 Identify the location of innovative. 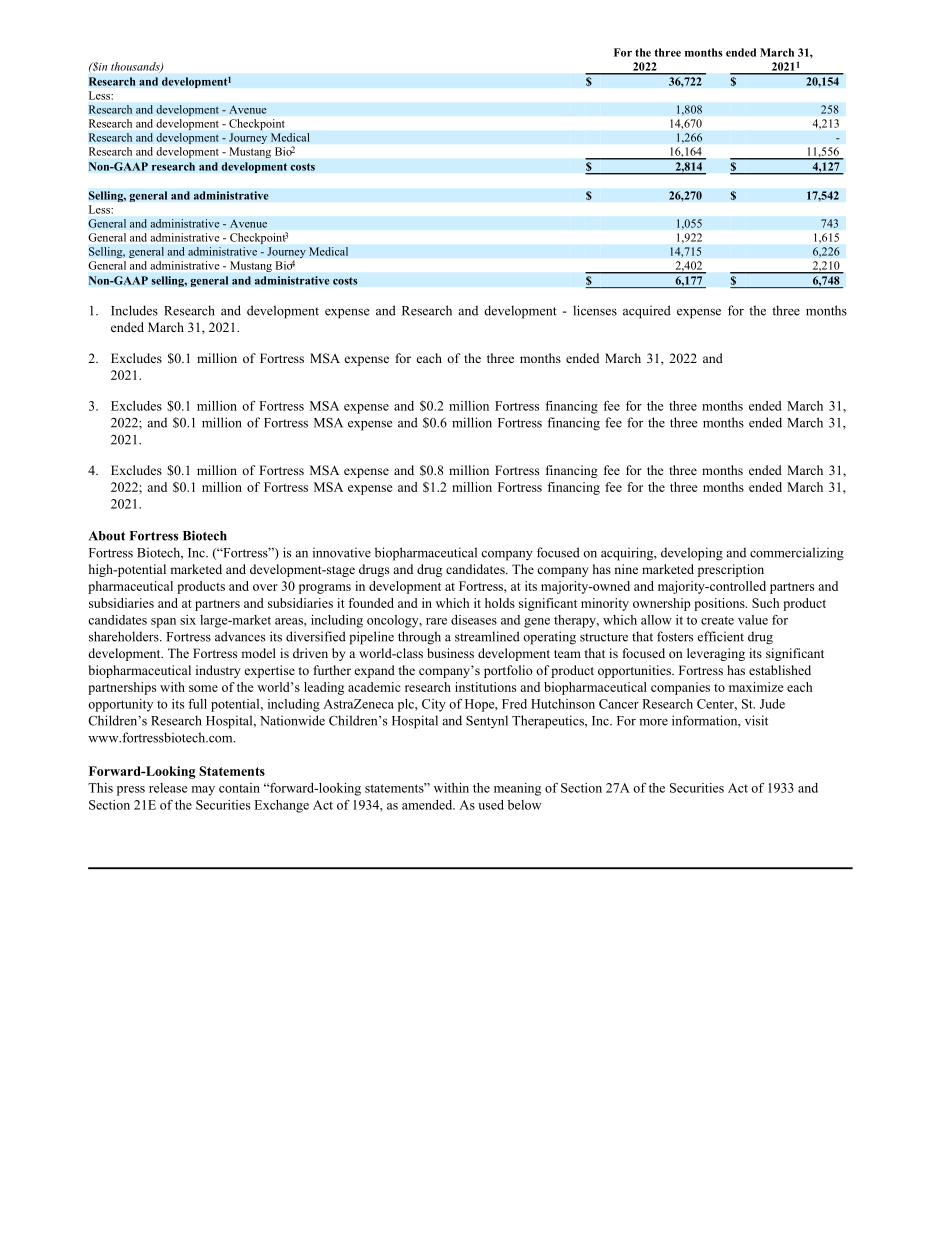
(342, 552).
